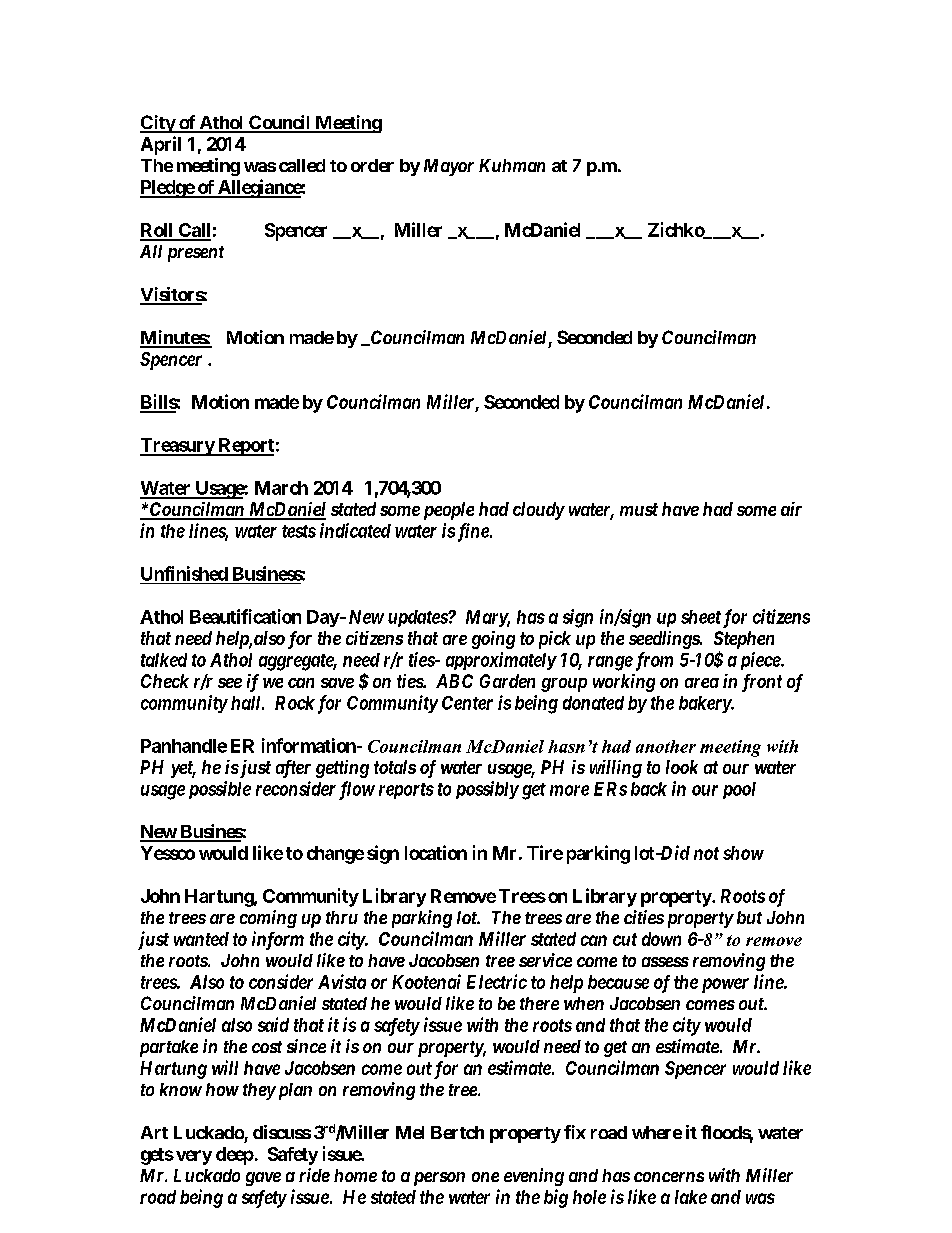  Describe the element at coordinates (161, 145) in the screenshot. I see `April` at that location.
